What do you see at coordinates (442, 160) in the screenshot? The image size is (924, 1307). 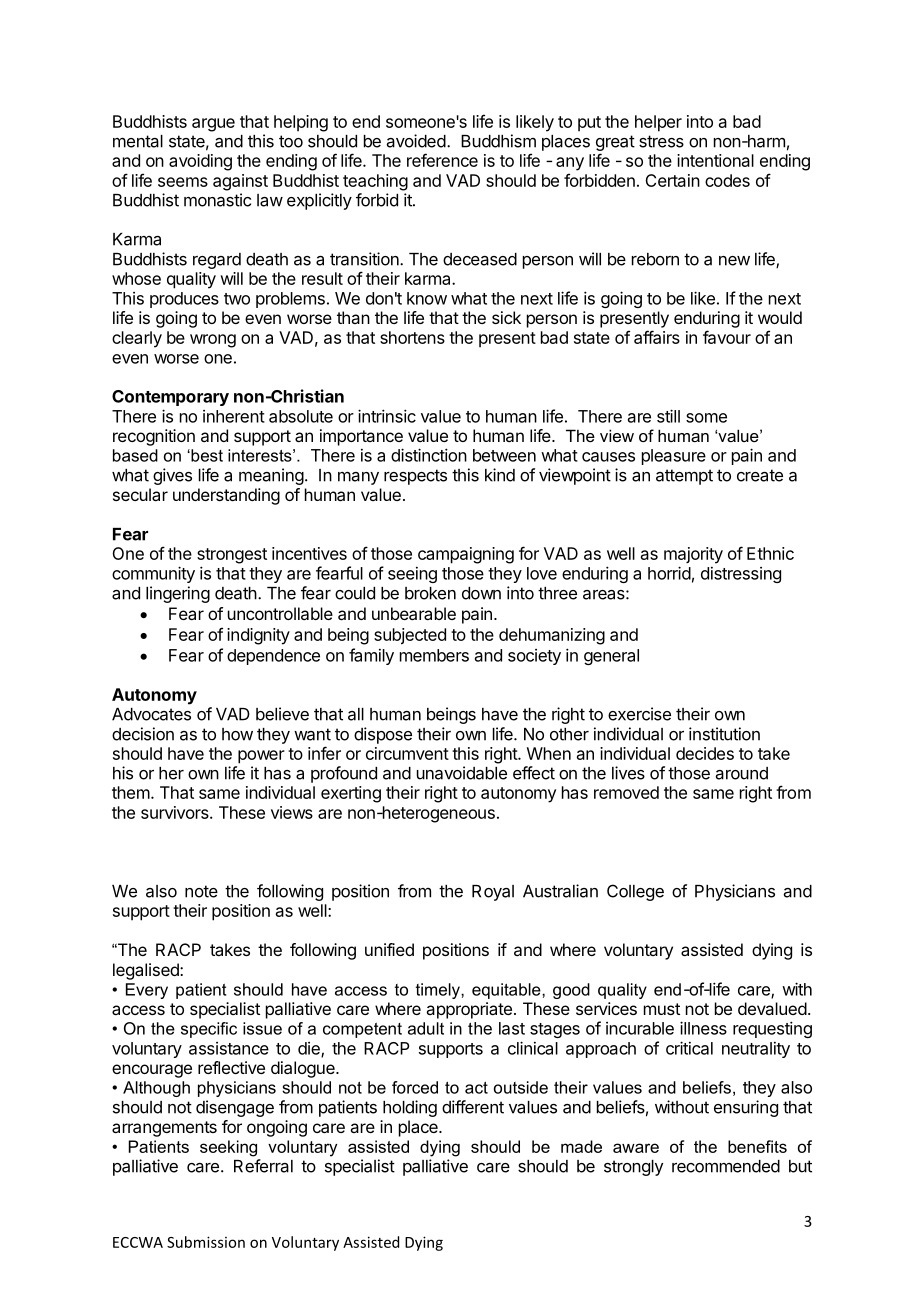 I see `reference` at bounding box center [442, 160].
